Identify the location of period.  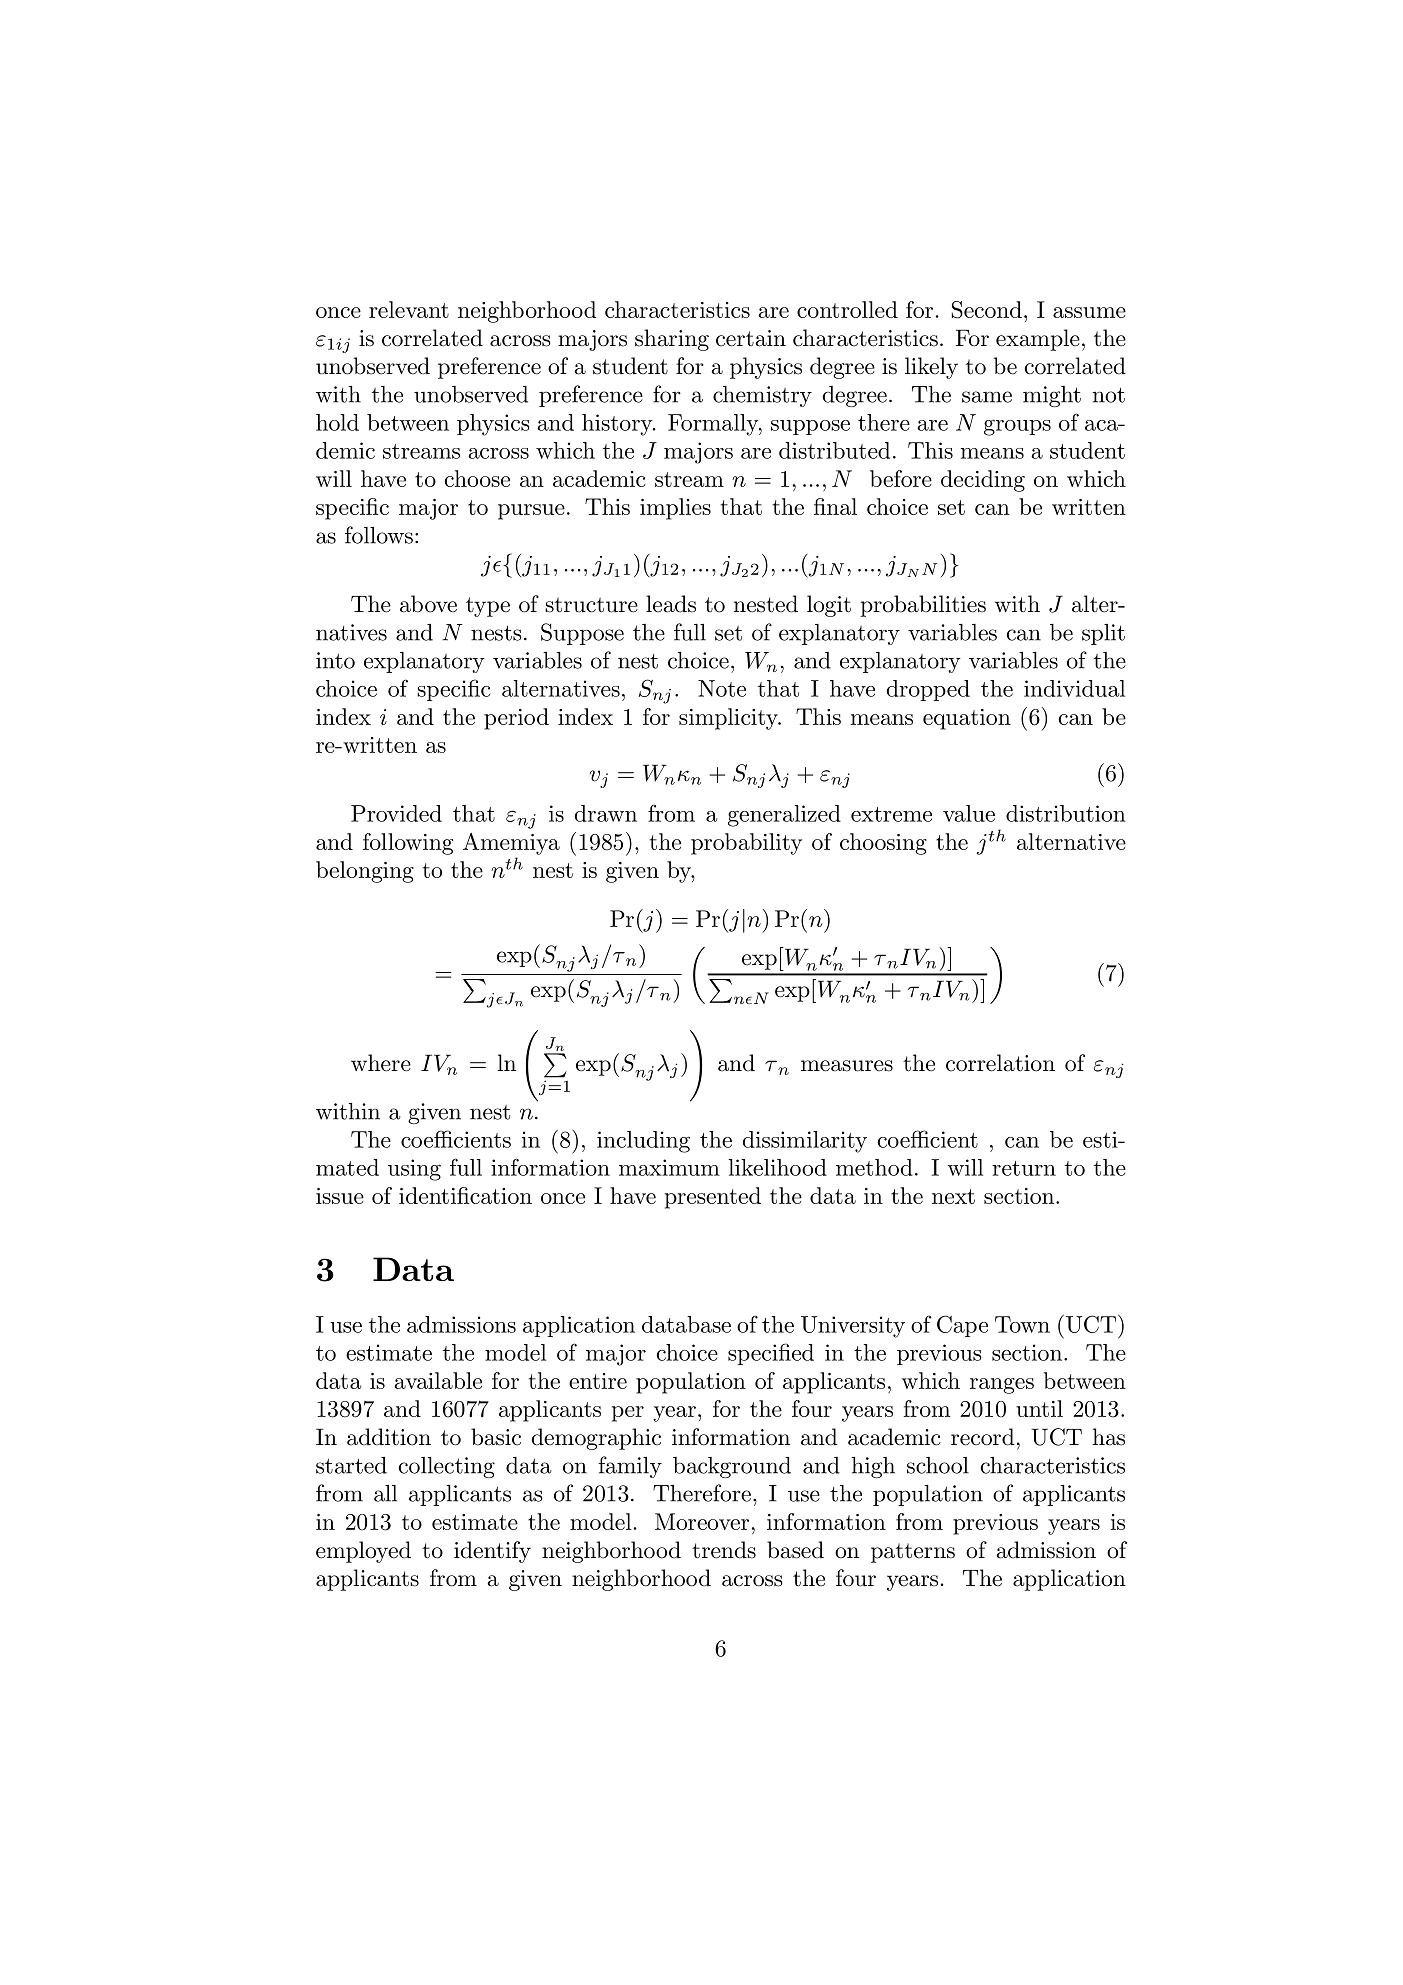
(516, 719).
